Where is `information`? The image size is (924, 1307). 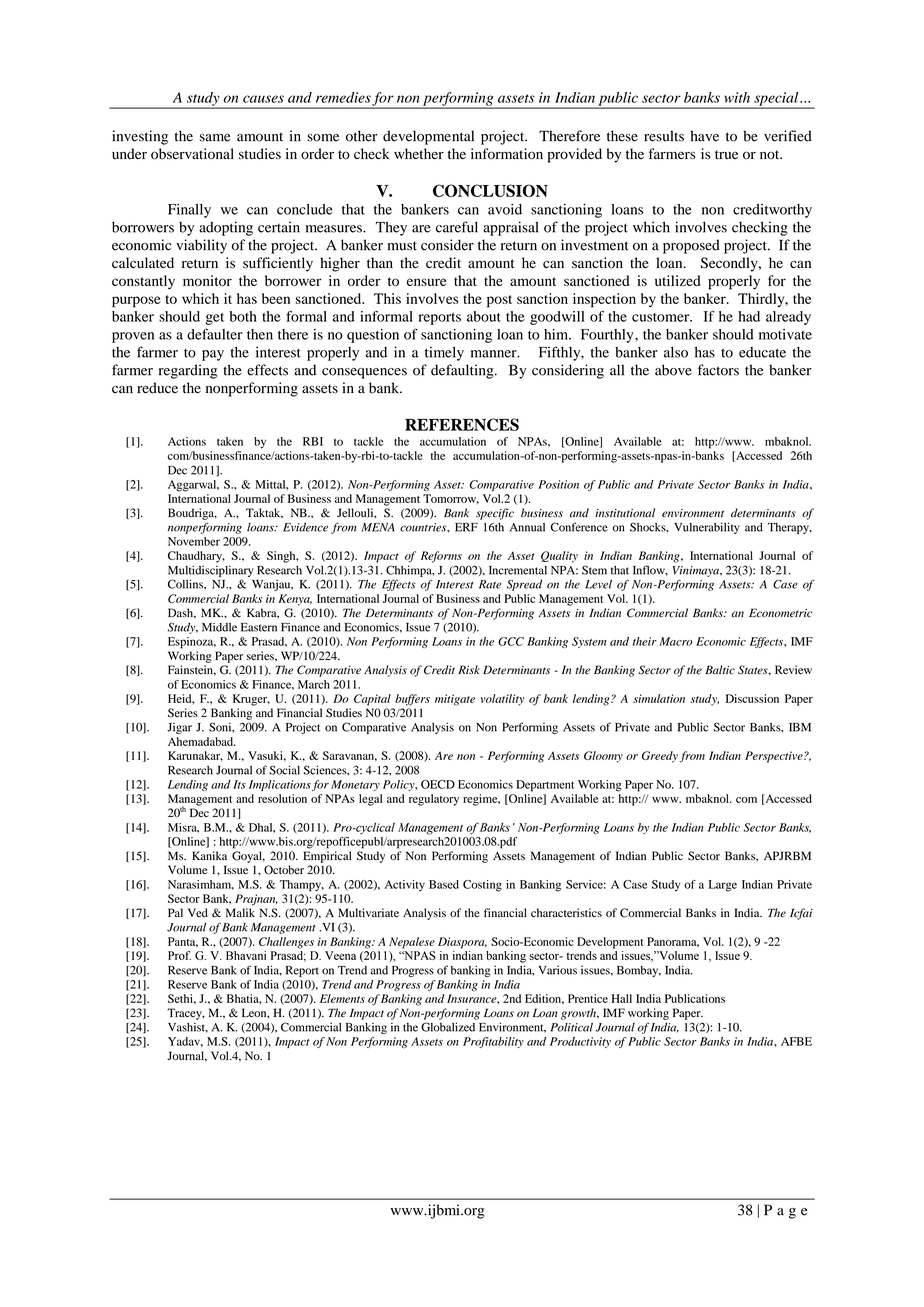 information is located at coordinates (507, 154).
